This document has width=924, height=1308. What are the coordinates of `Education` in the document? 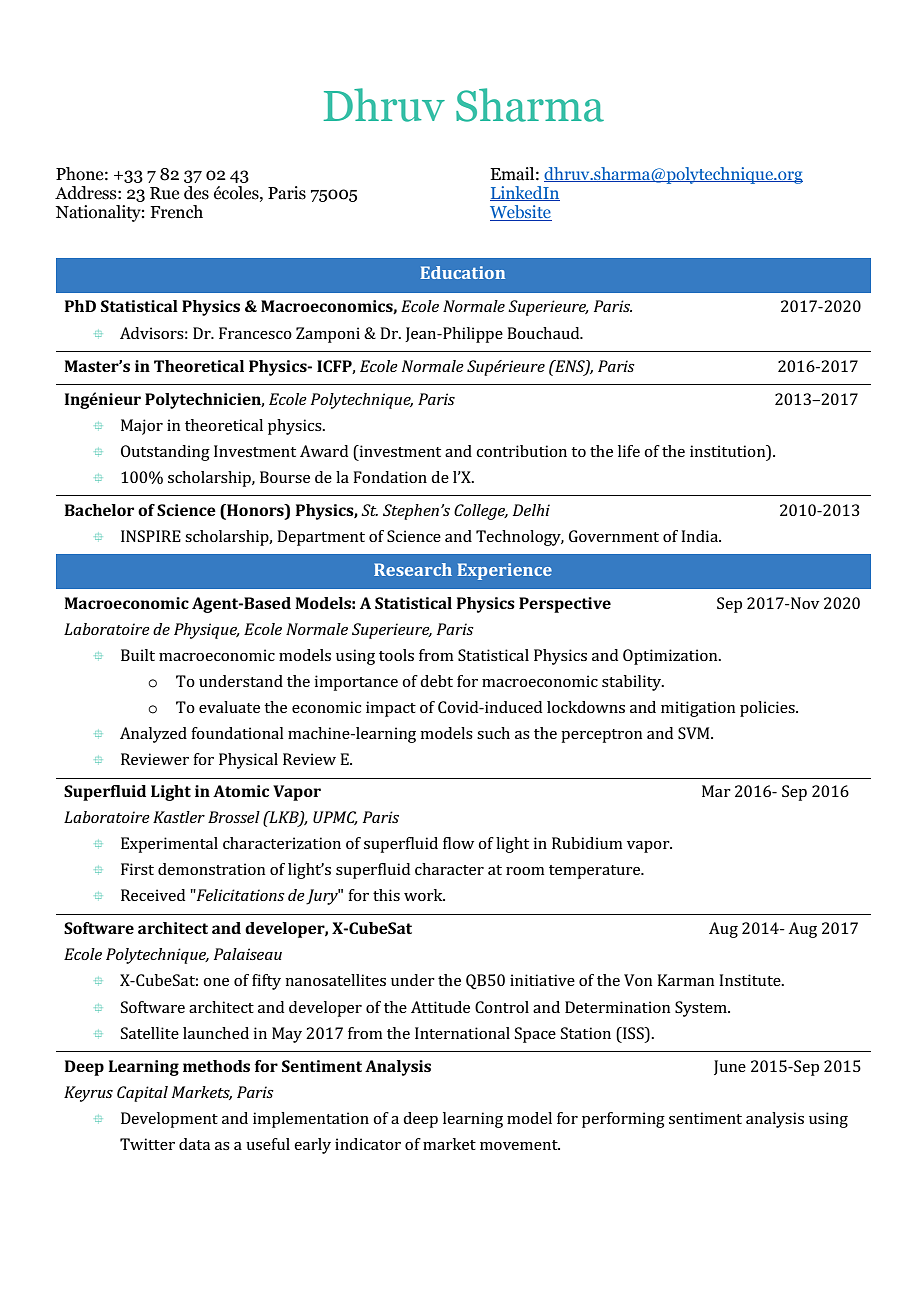 It's located at (463, 272).
